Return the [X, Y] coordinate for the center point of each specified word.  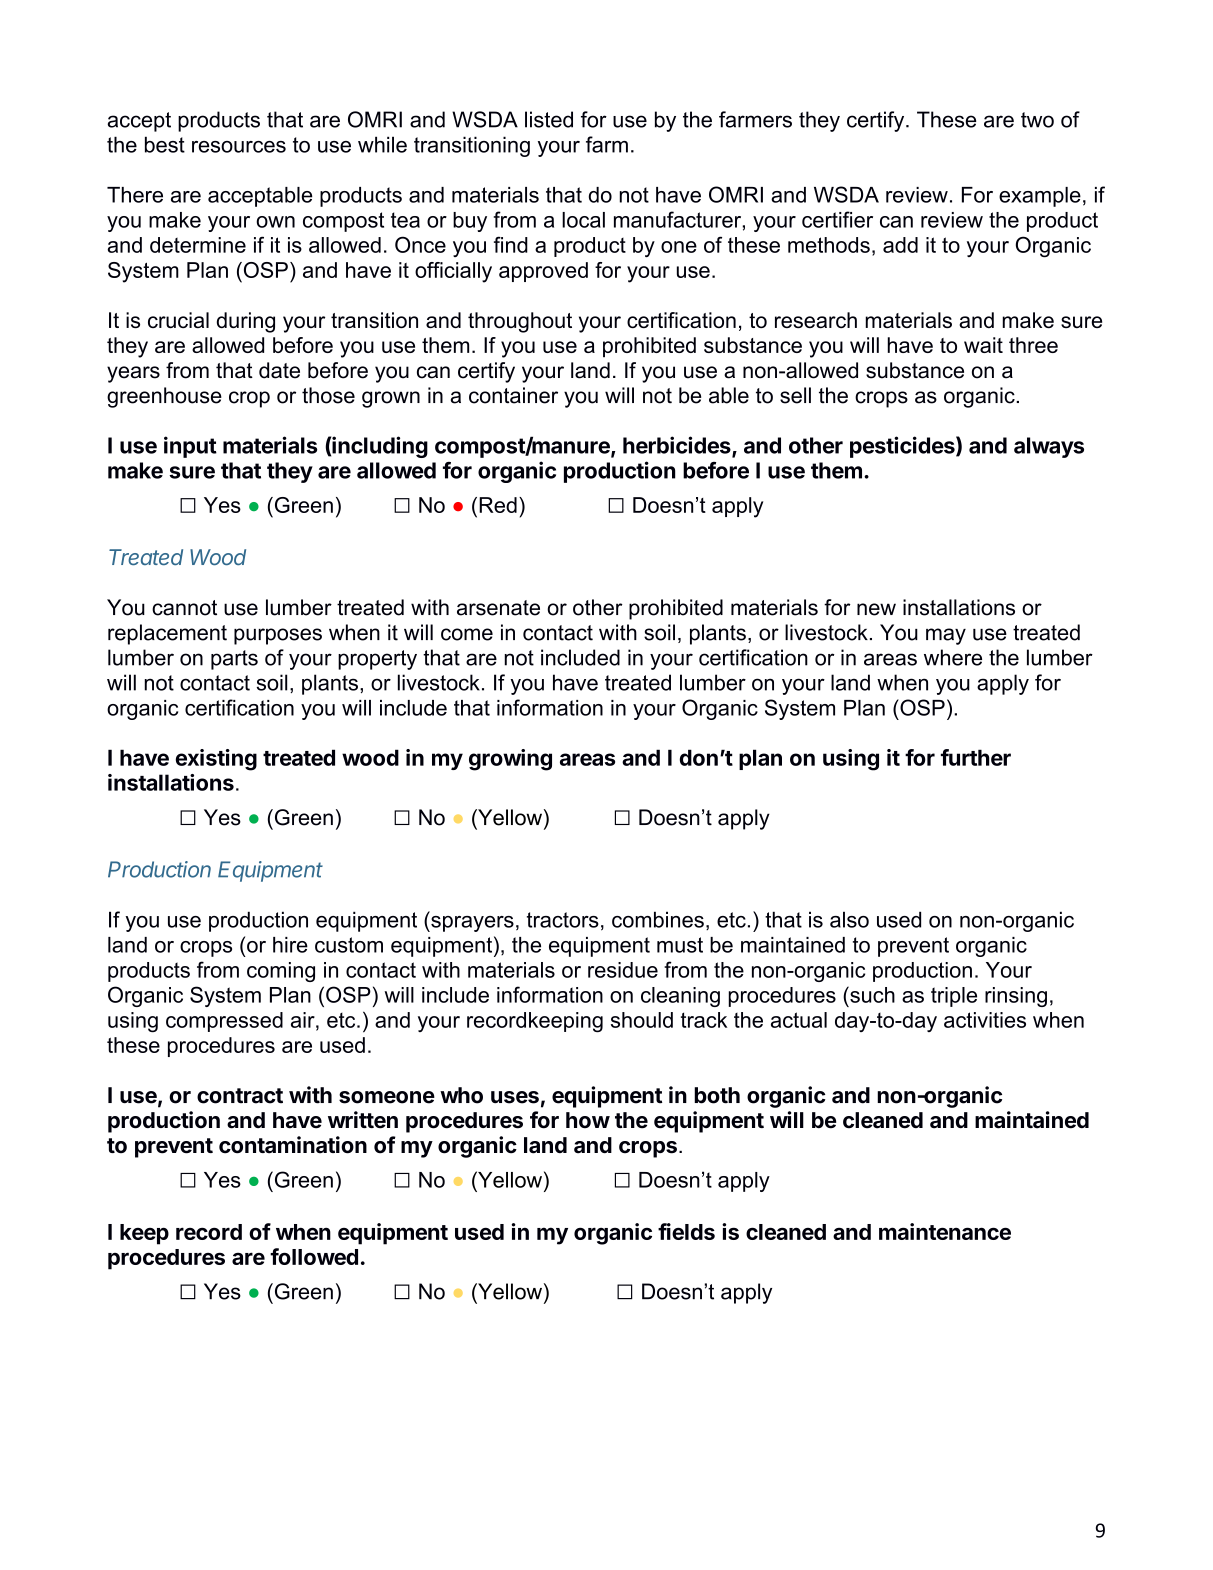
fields [686, 1231]
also [849, 919]
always [1049, 447]
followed [314, 1256]
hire [290, 945]
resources [239, 147]
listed [549, 119]
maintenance [945, 1231]
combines [658, 919]
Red [498, 505]
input [190, 447]
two [1037, 120]
